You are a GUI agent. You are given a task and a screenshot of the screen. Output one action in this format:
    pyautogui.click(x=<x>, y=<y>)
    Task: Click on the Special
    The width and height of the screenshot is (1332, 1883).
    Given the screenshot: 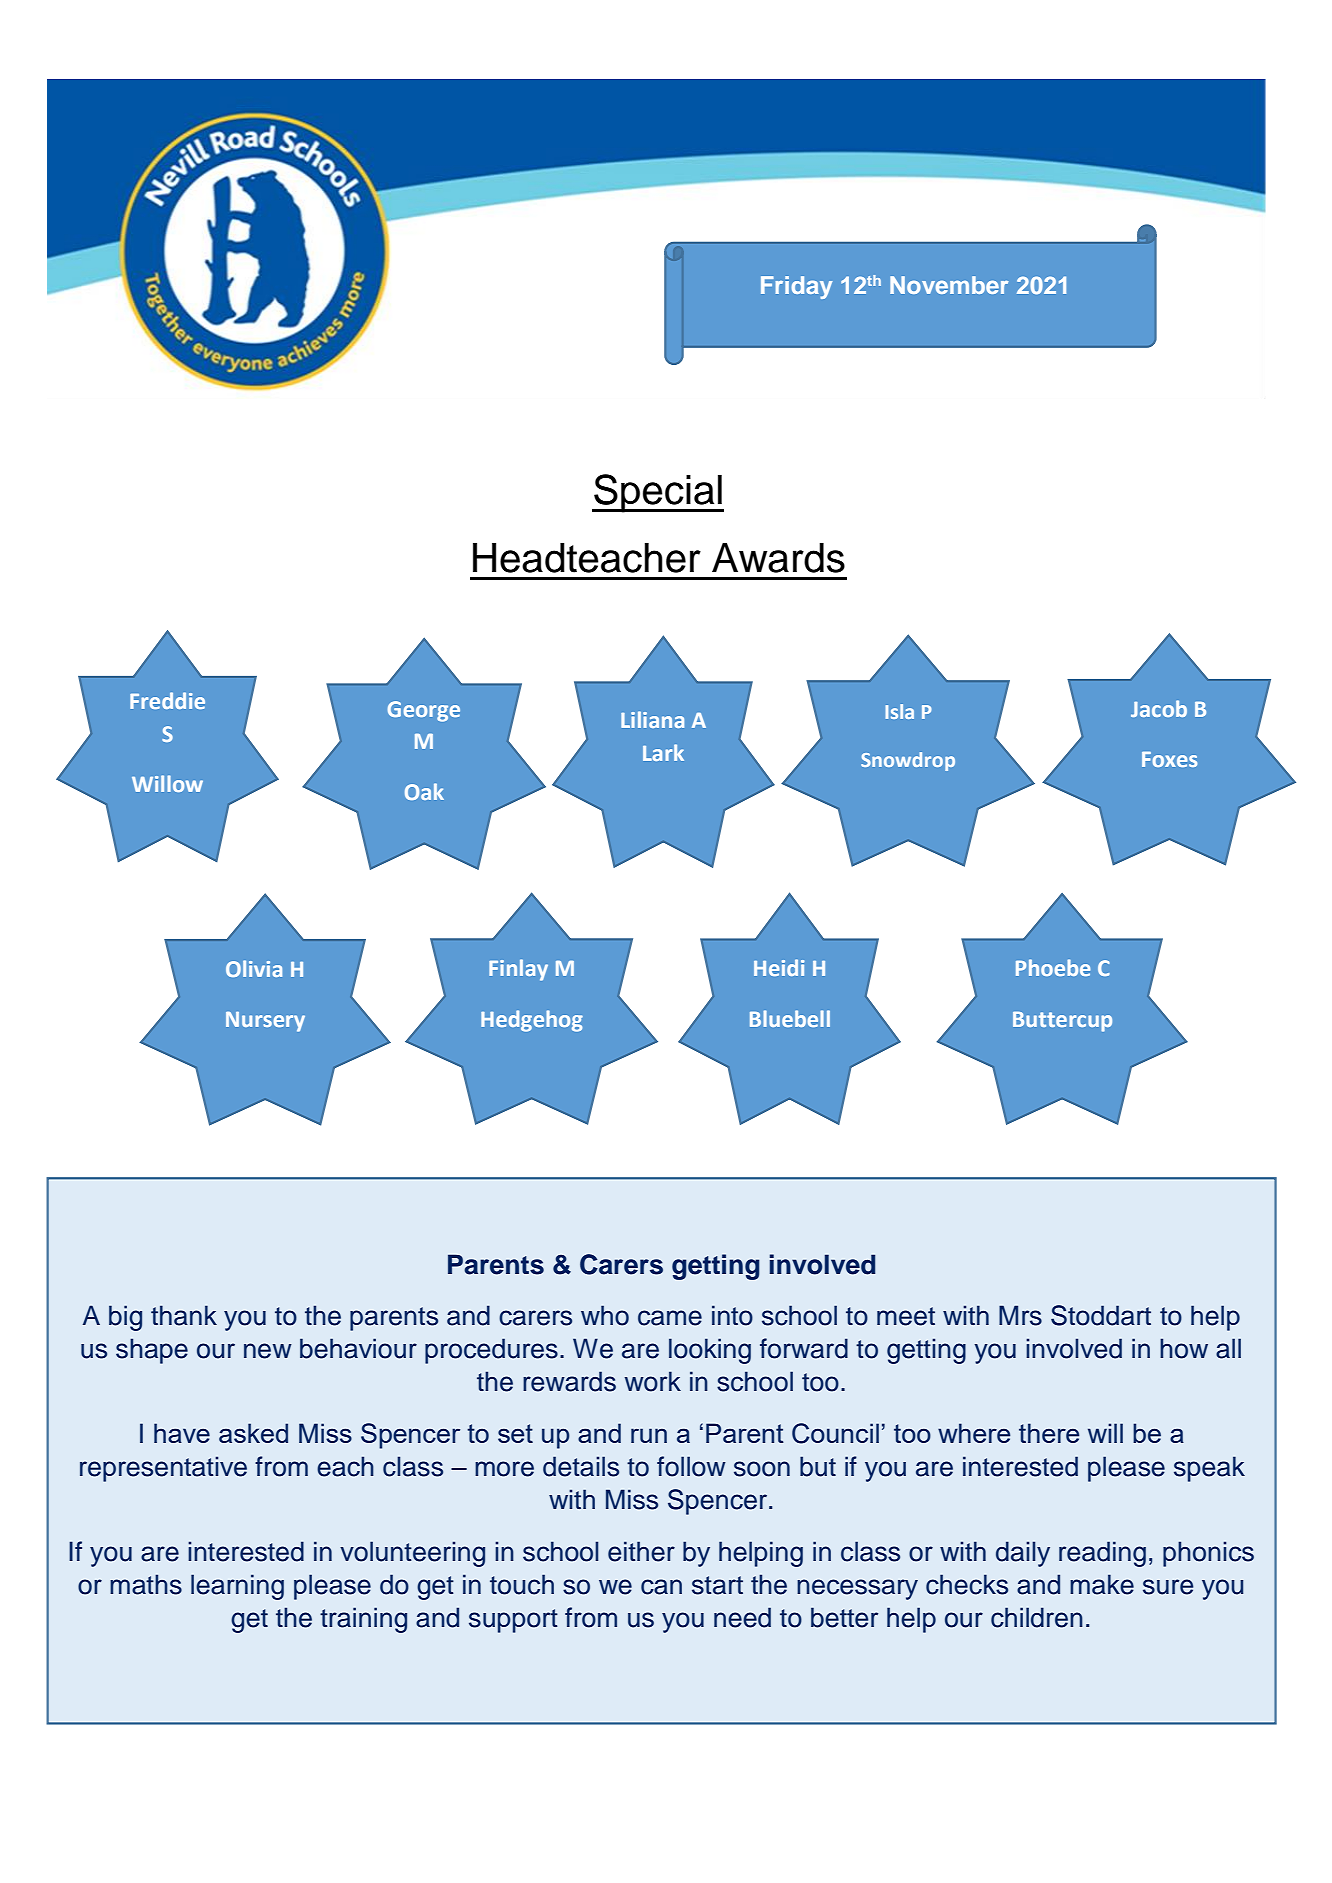 What is the action you would take?
    pyautogui.click(x=658, y=493)
